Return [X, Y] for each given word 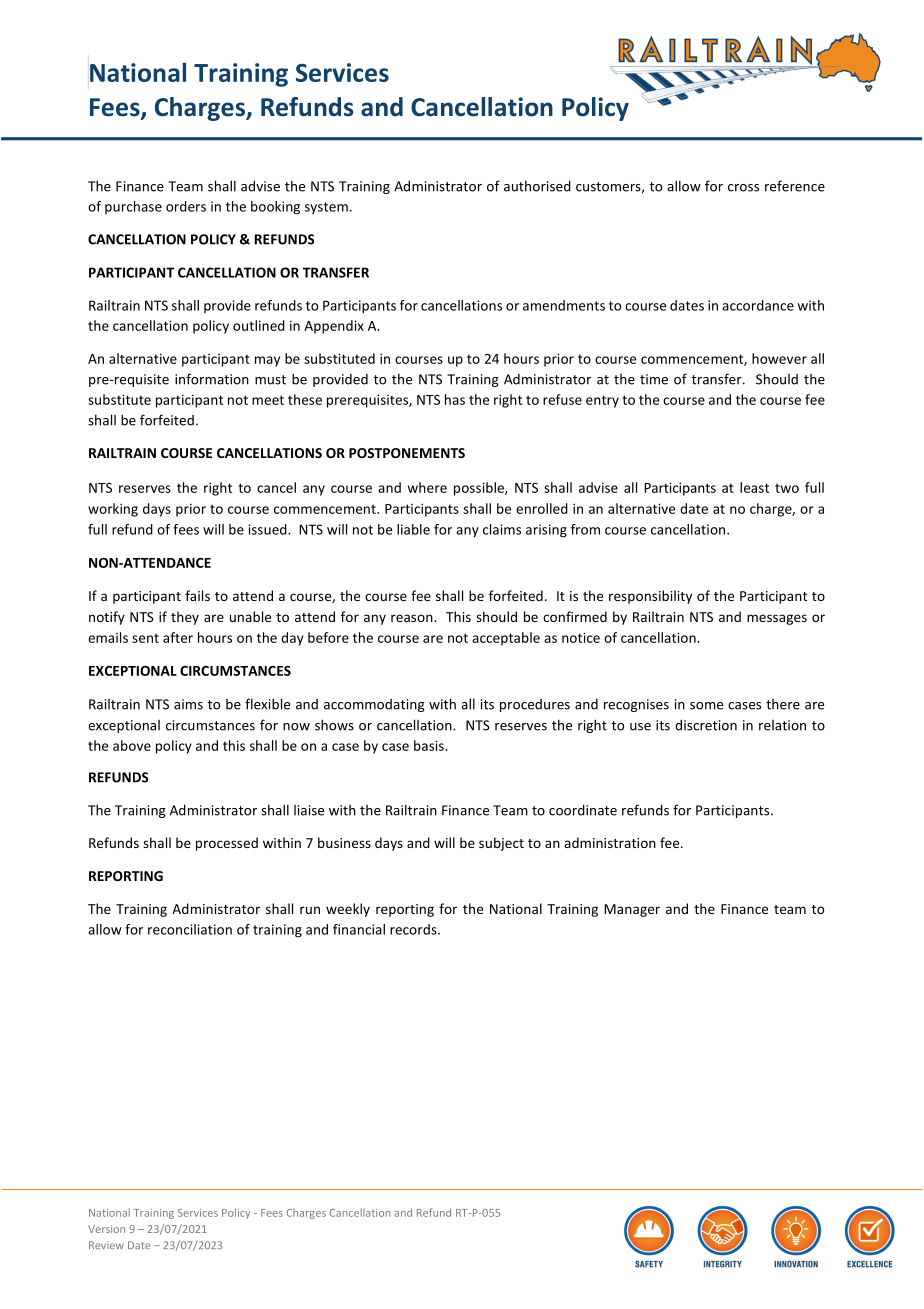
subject [501, 844]
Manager [632, 910]
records [414, 929]
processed [227, 844]
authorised [537, 186]
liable [413, 529]
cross [743, 188]
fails [197, 595]
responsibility [650, 597]
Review [106, 1245]
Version [106, 1229]
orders [186, 206]
